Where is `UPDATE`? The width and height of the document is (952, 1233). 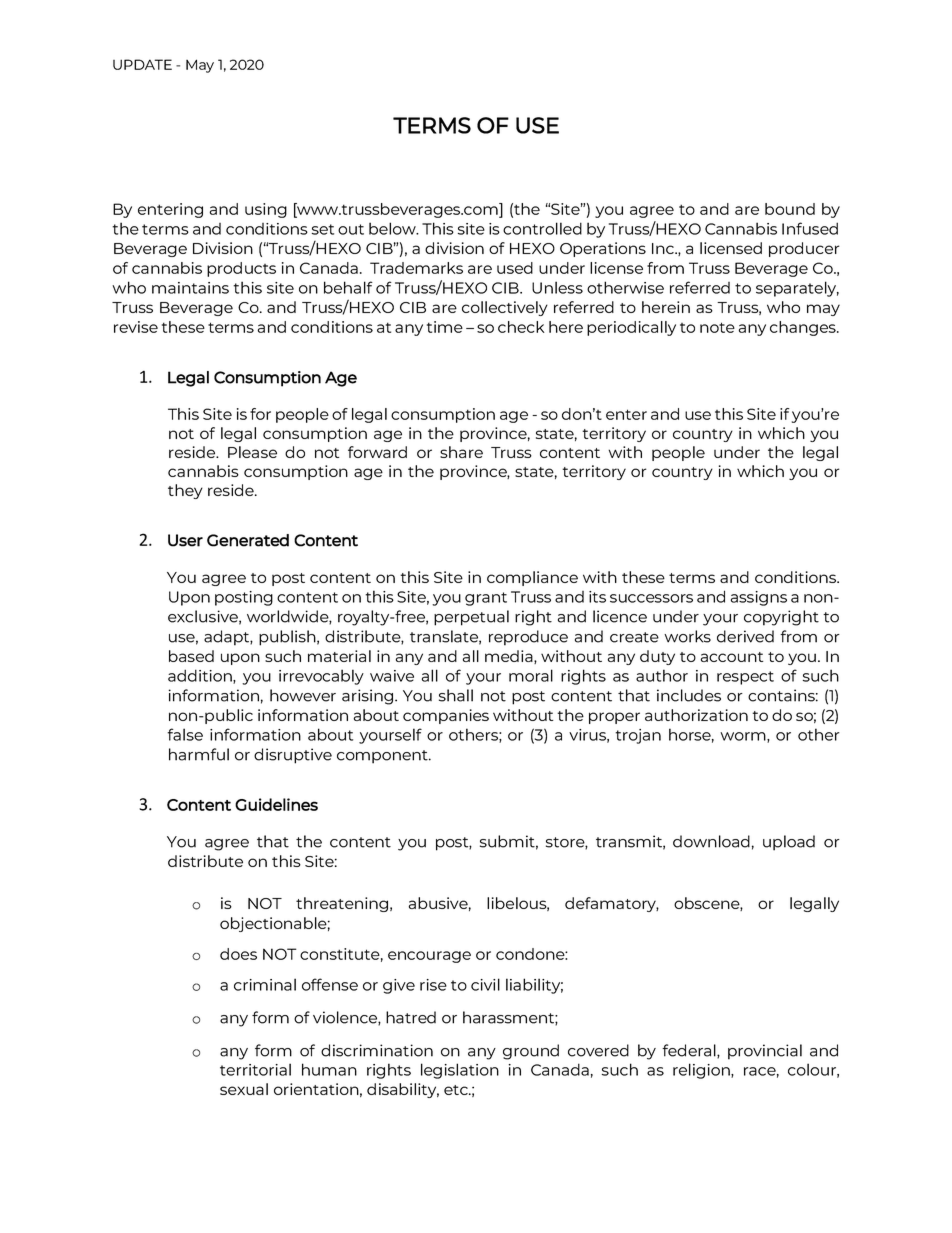 UPDATE is located at coordinates (142, 64).
